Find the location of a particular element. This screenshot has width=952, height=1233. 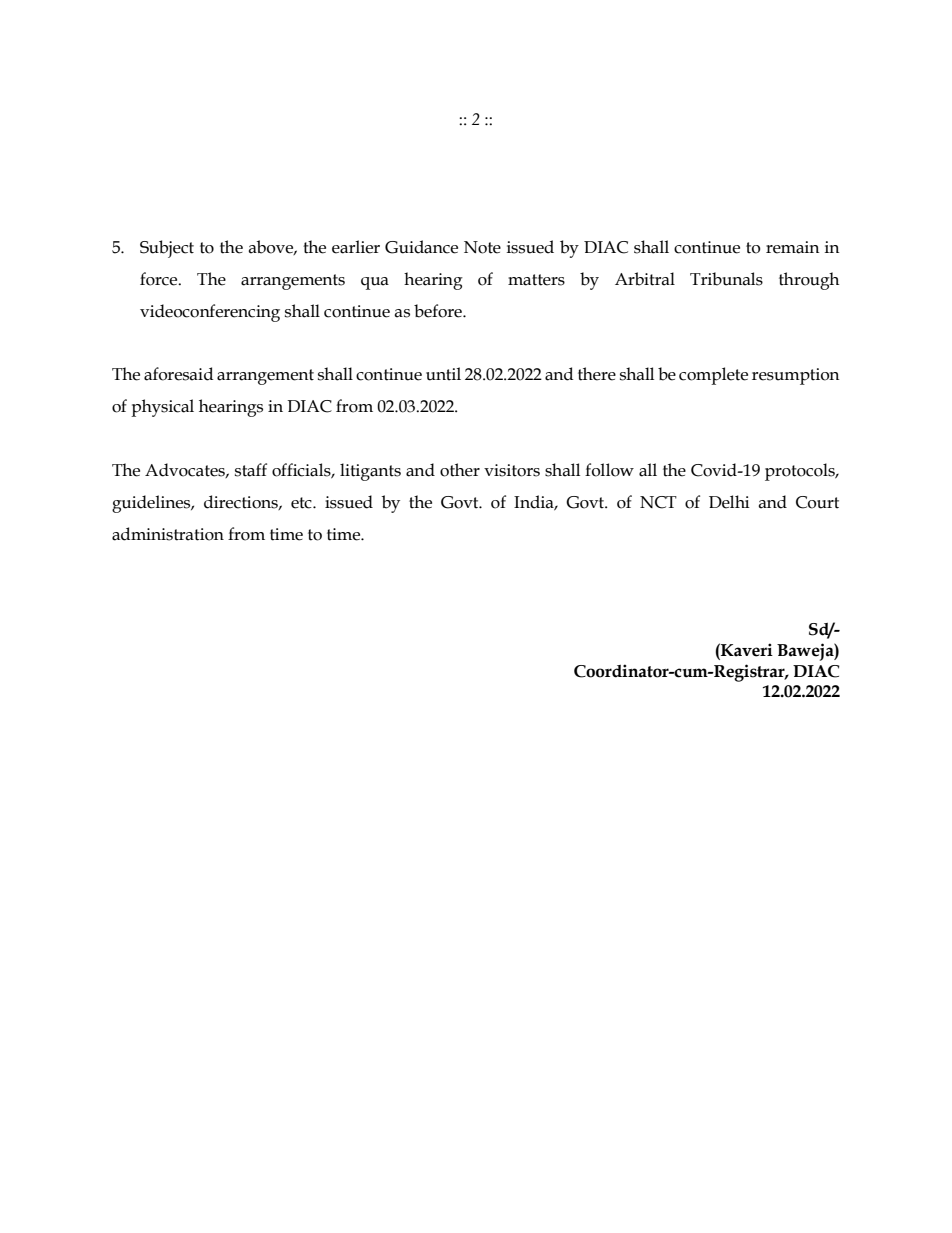

aforesaid is located at coordinates (178, 374).
